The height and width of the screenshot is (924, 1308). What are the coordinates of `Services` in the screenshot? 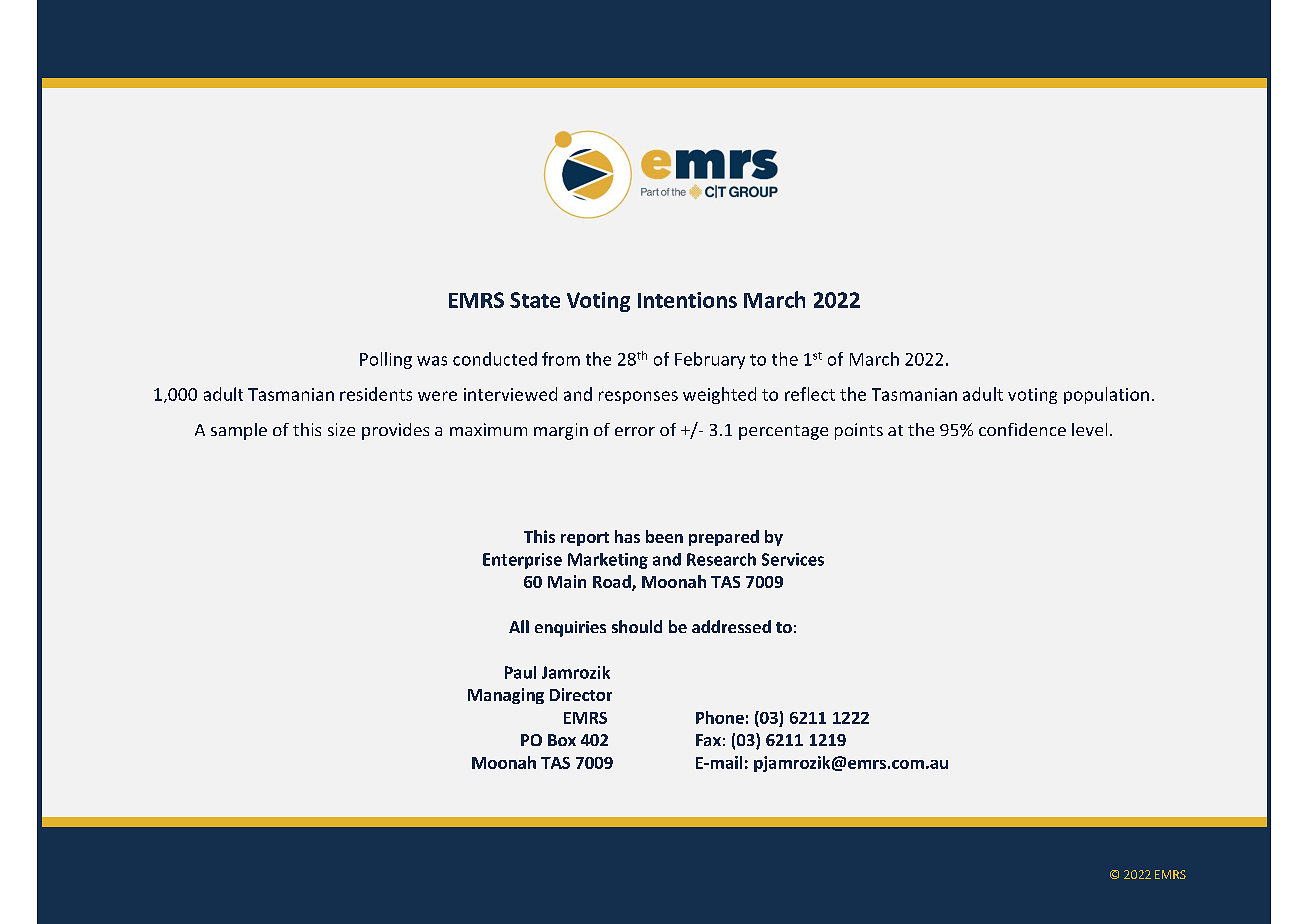 It's located at (793, 559).
